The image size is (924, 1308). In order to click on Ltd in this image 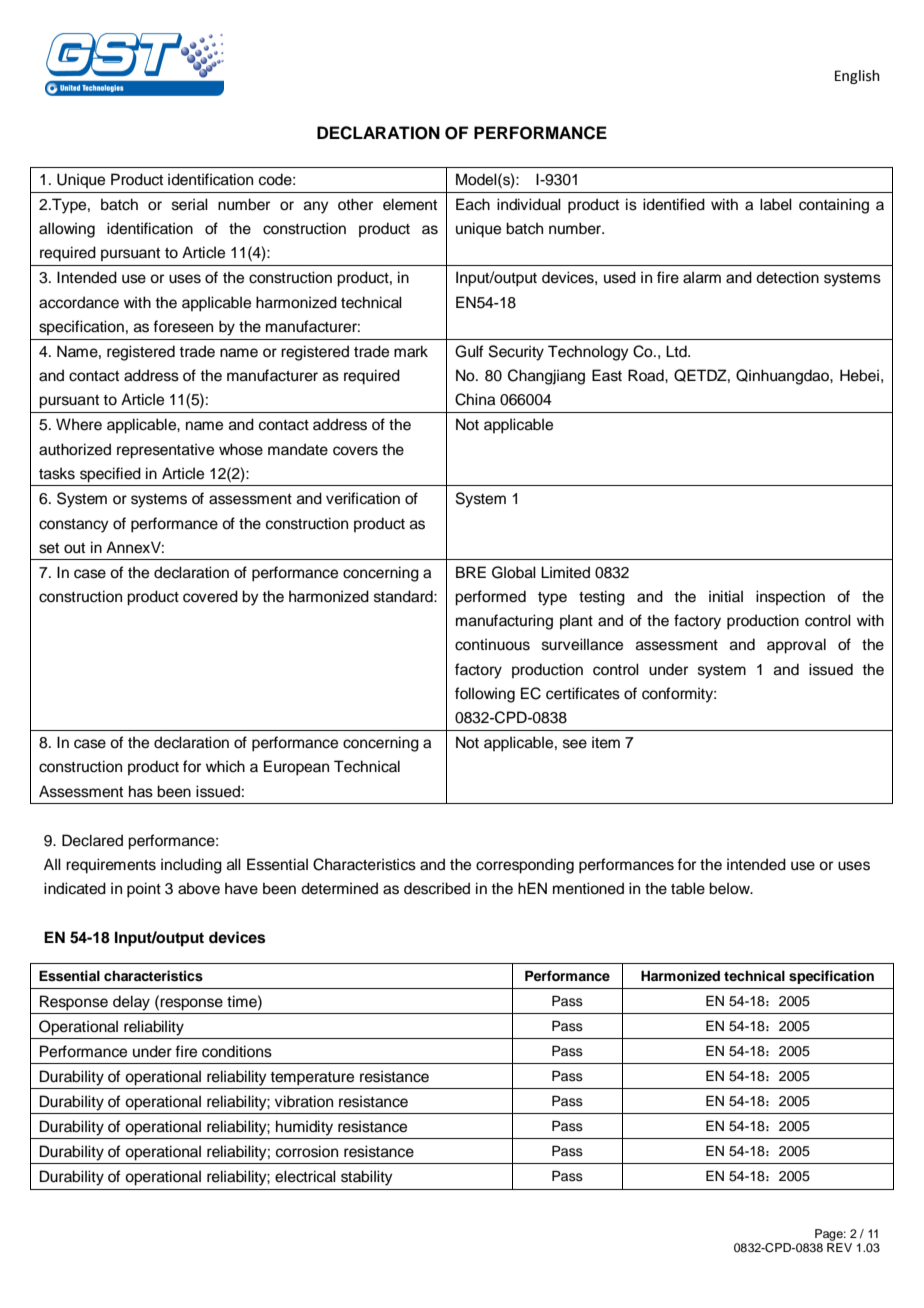, I will do `click(677, 351)`.
